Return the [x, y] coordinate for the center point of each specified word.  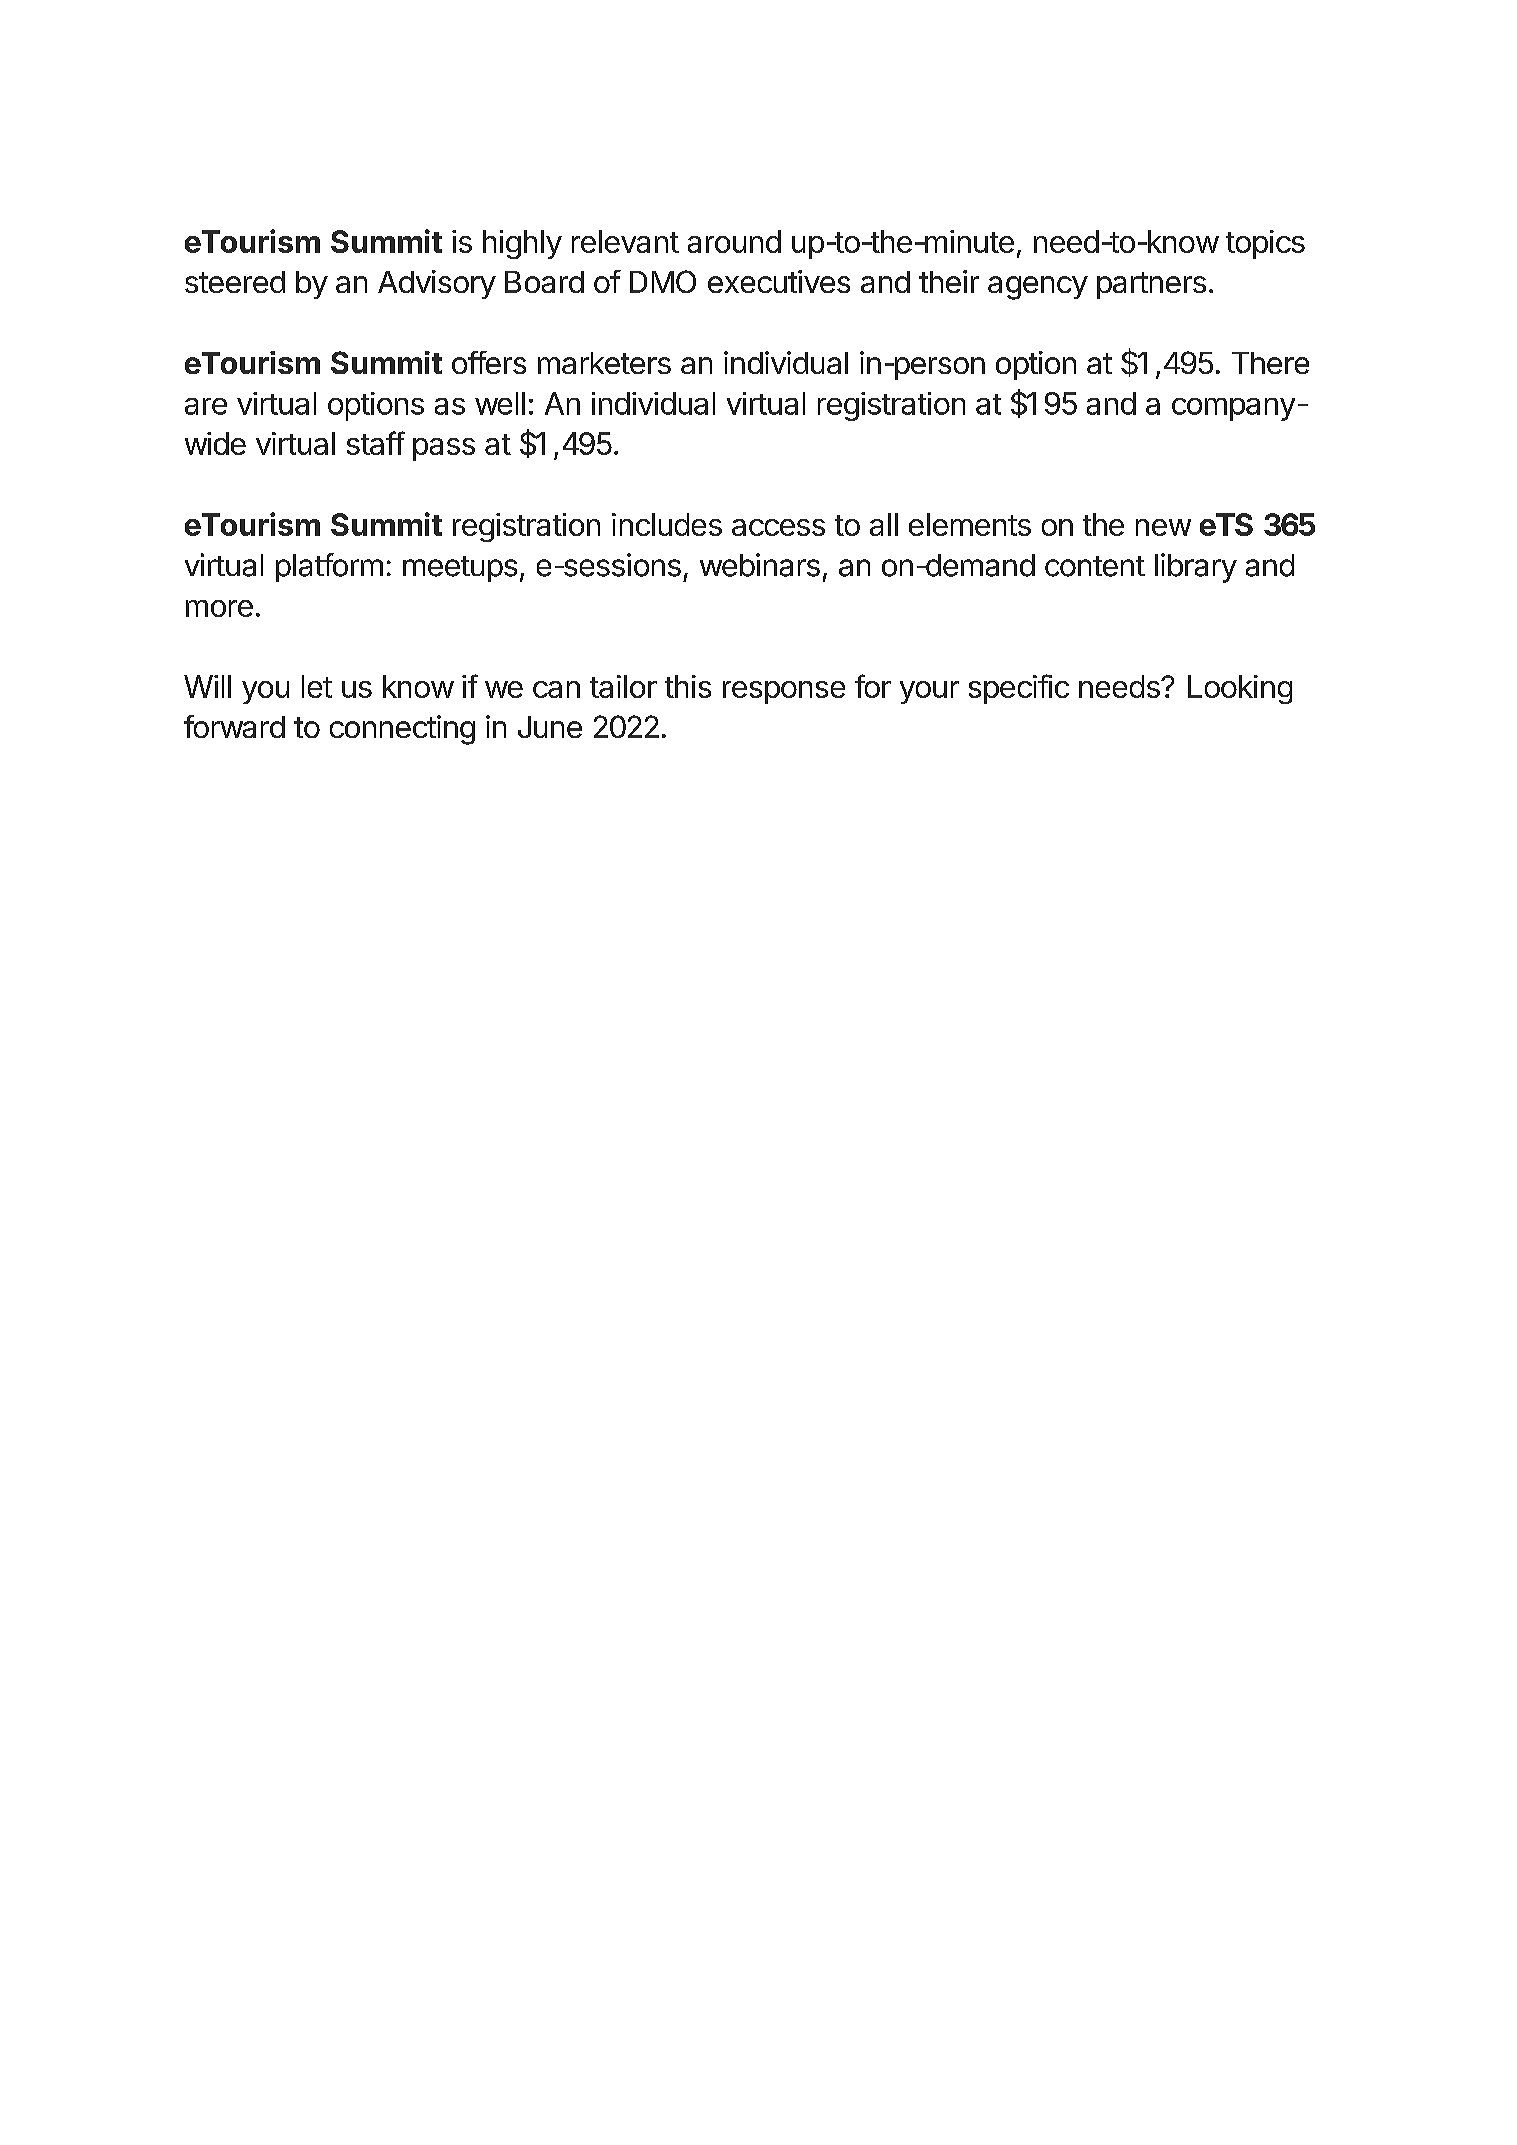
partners [1151, 285]
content [1095, 566]
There [1270, 363]
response [784, 692]
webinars [760, 565]
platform [329, 567]
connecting [402, 730]
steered [235, 282]
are [206, 406]
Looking [1240, 689]
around [734, 241]
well [500, 403]
